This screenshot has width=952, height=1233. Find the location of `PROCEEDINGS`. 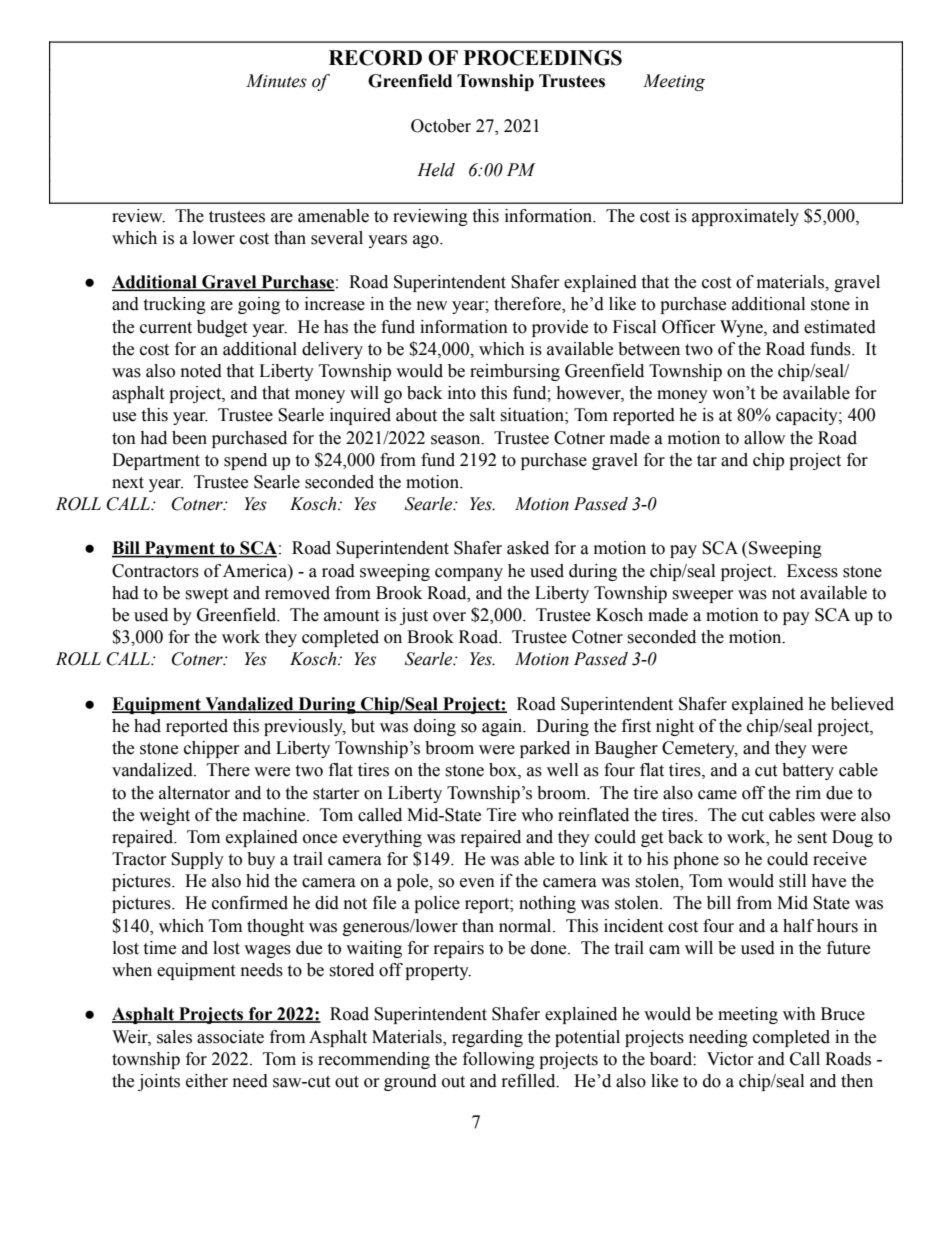

PROCEEDINGS is located at coordinates (543, 58).
